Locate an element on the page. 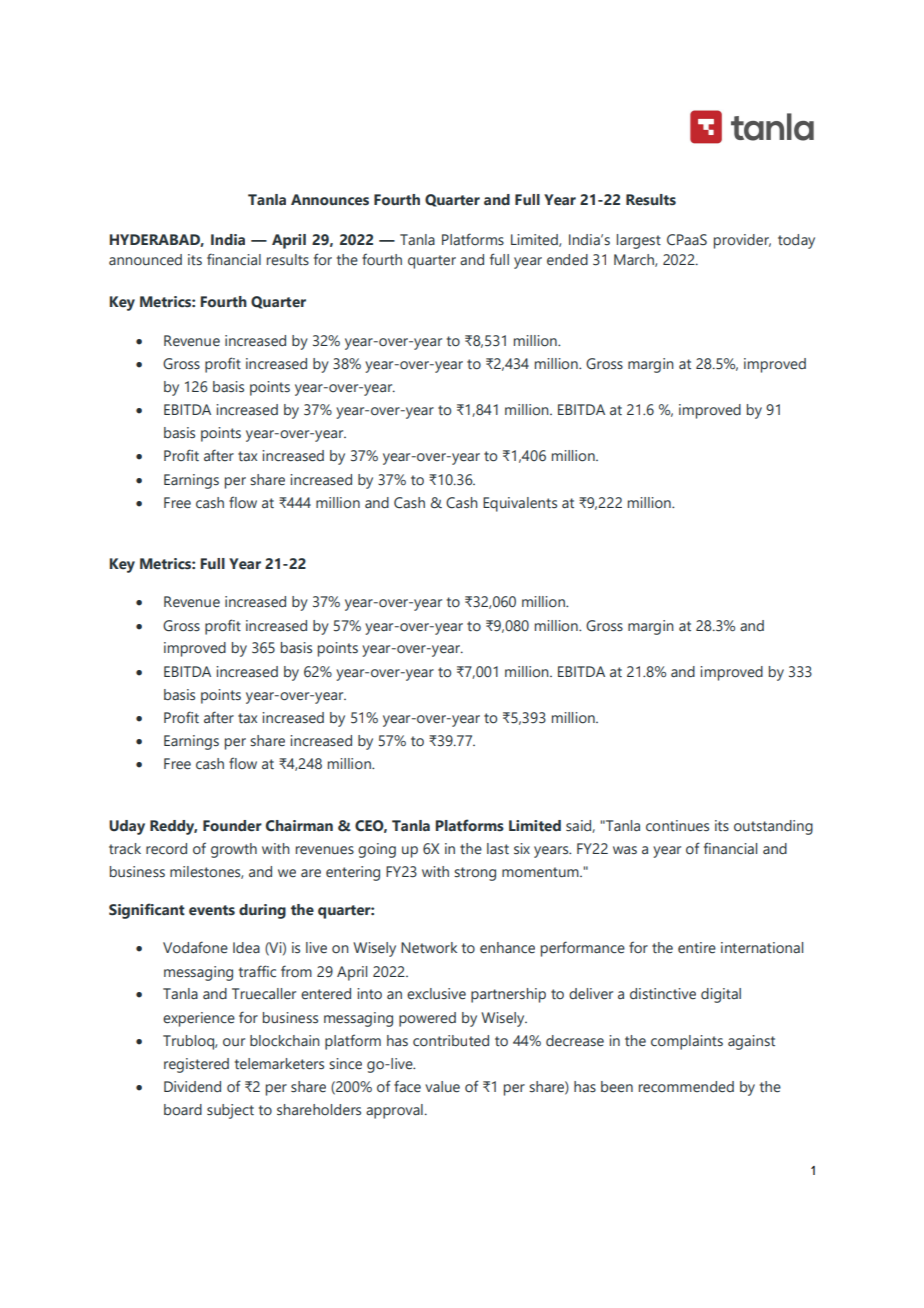  Equivalents is located at coordinates (520, 504).
